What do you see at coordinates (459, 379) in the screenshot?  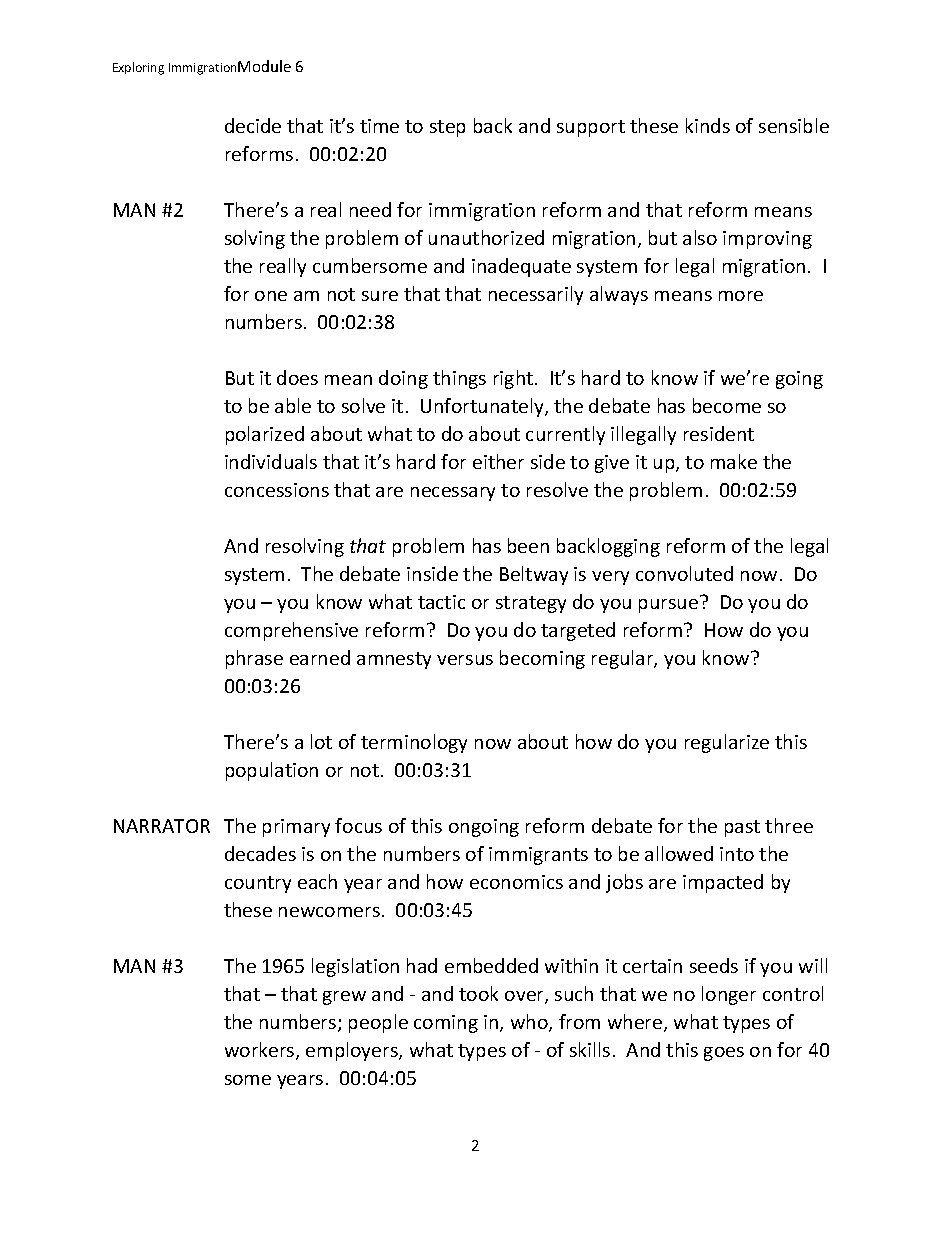 I see `things` at bounding box center [459, 379].
